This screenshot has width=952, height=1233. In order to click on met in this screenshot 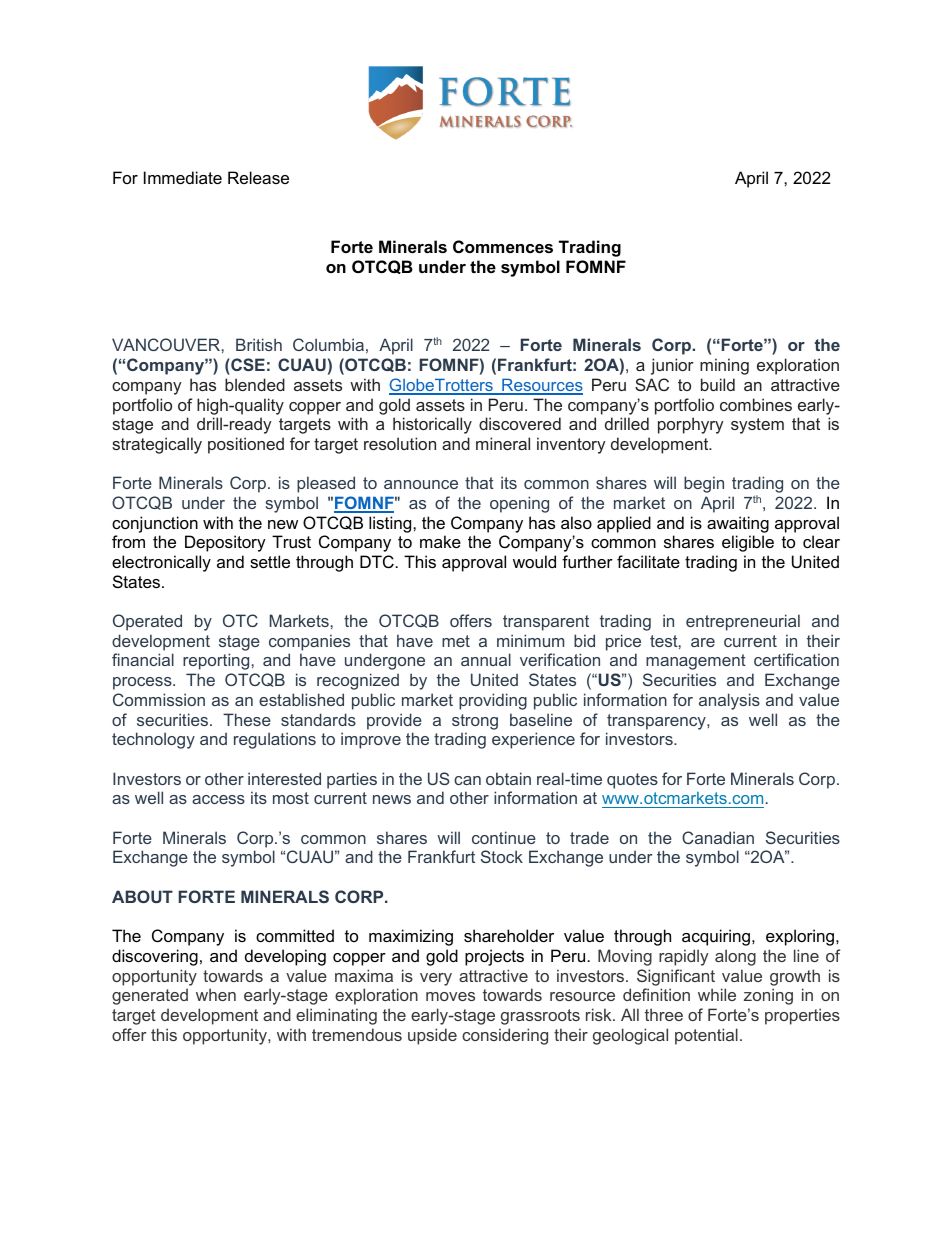, I will do `click(456, 641)`.
